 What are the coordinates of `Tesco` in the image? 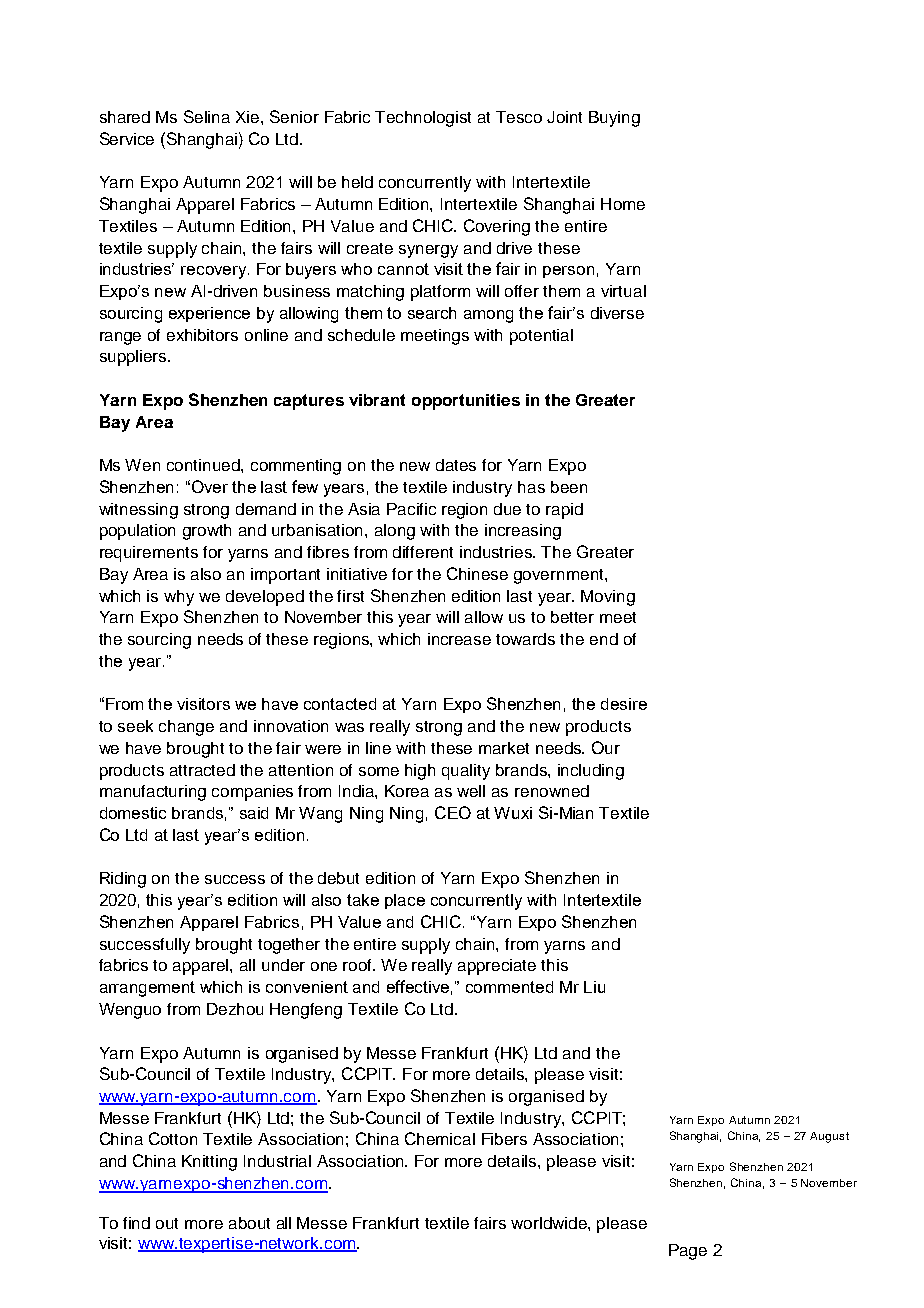 It's located at (519, 117).
